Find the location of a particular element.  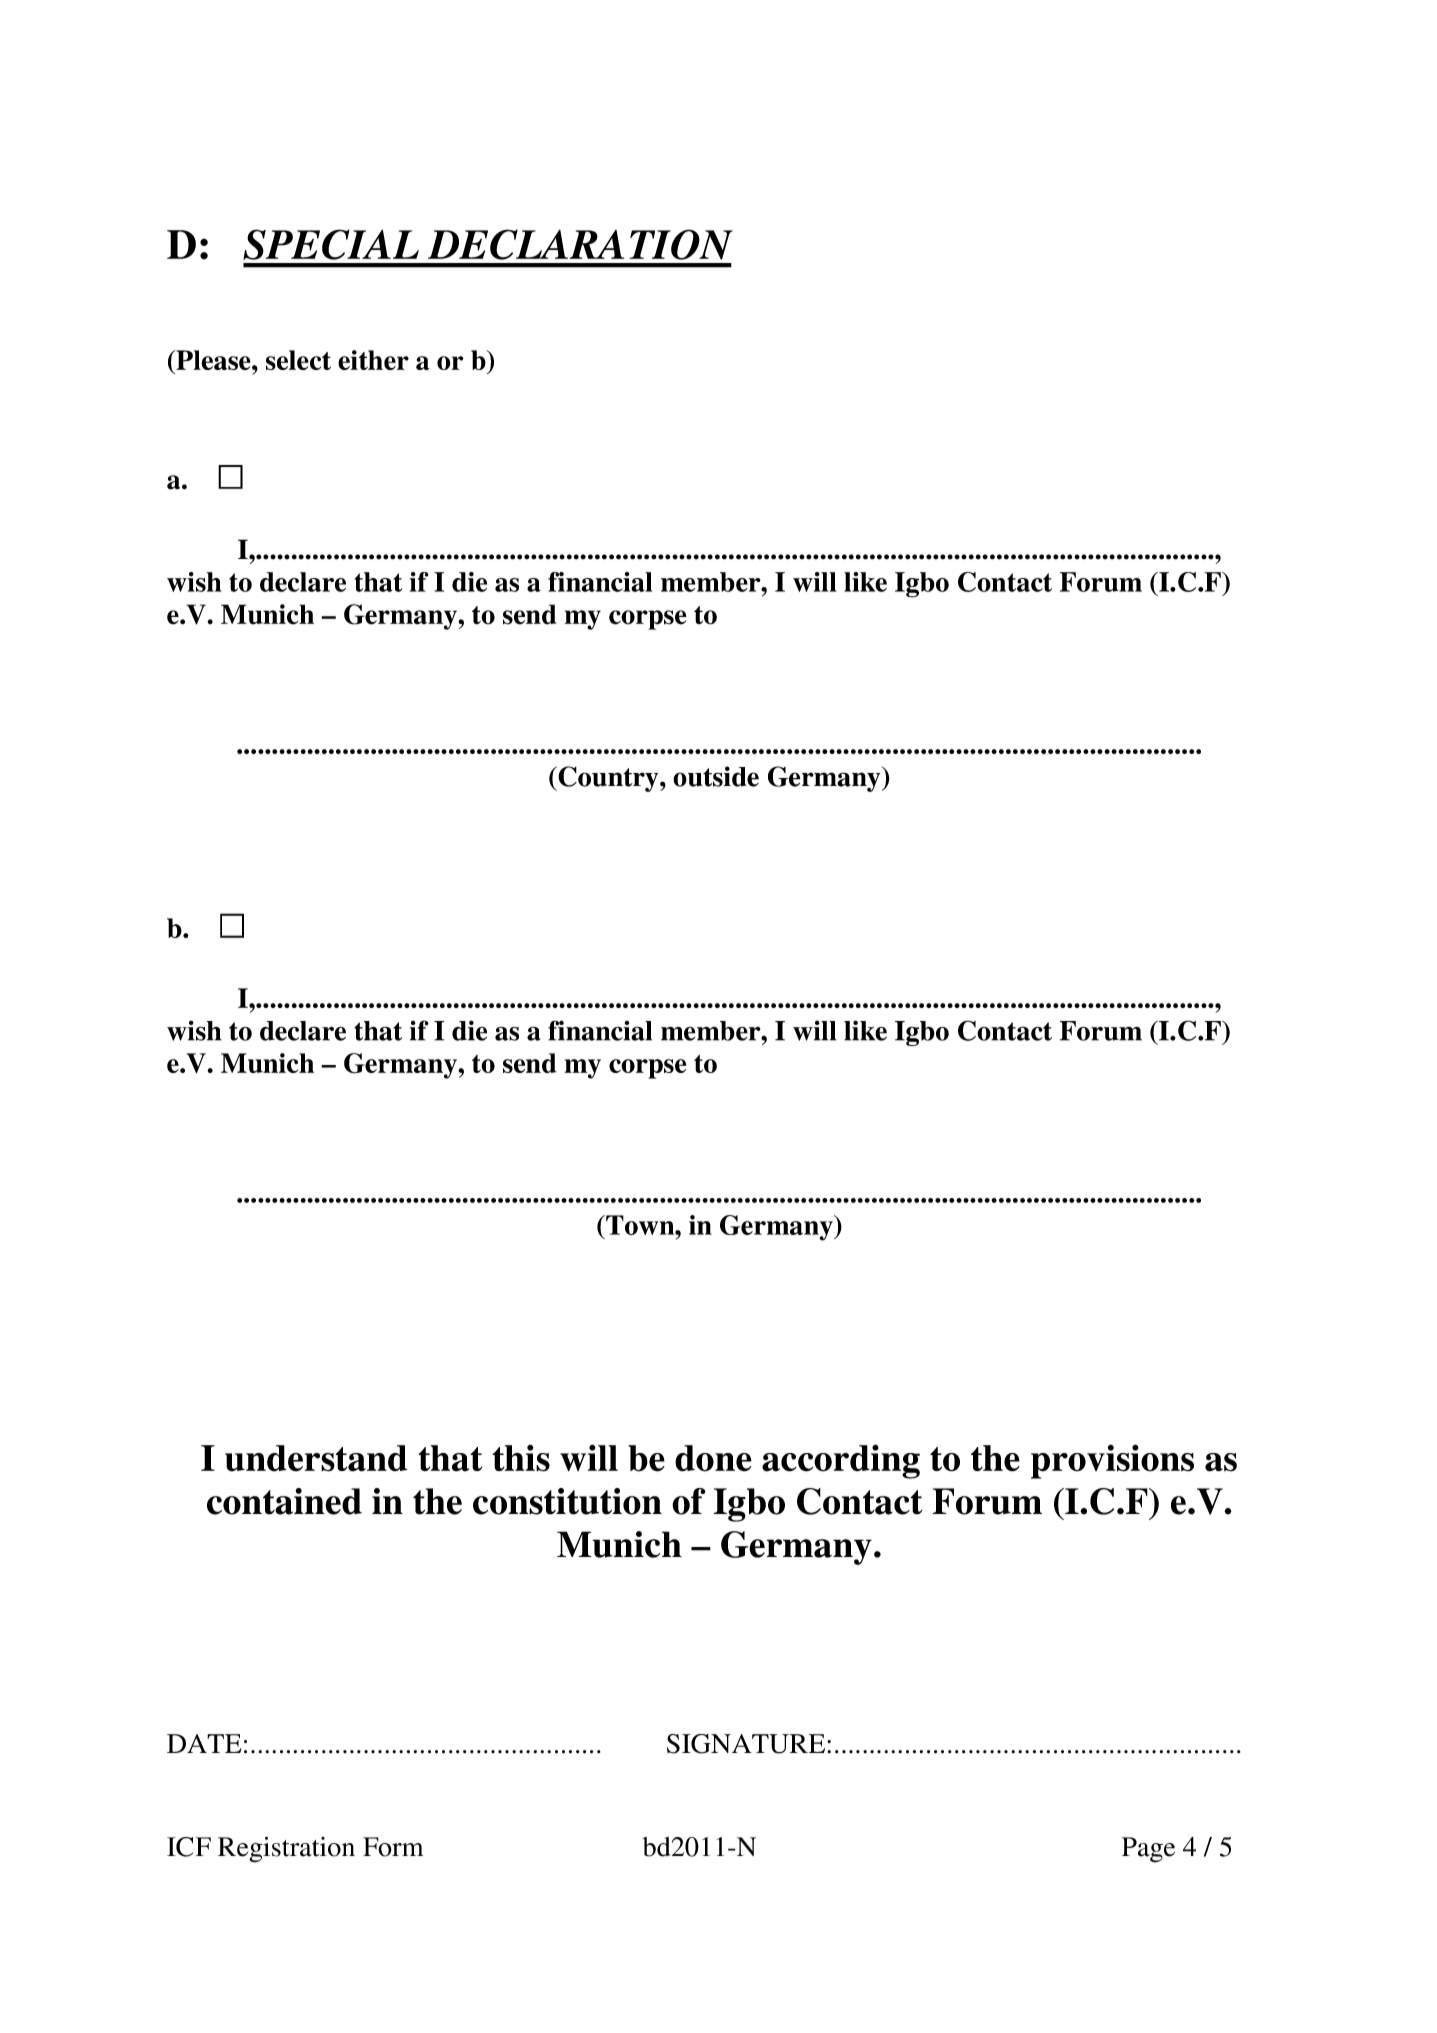

according is located at coordinates (841, 1461).
